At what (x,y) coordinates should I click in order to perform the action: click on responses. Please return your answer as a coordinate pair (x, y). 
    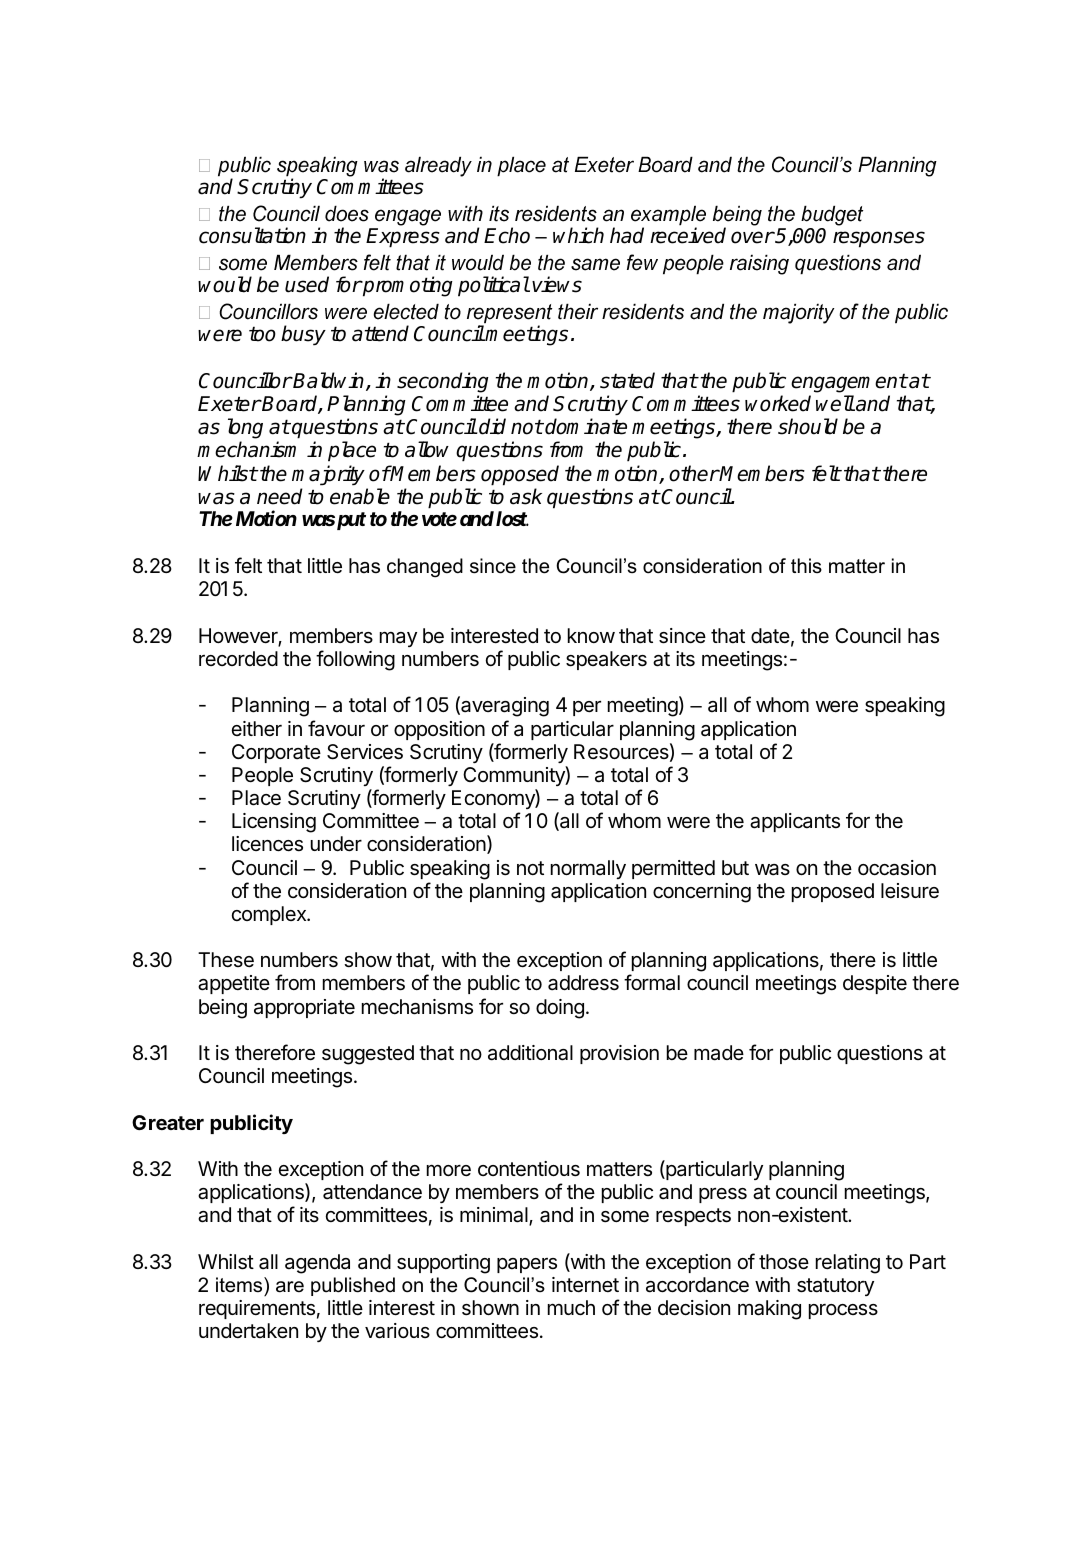
    Looking at the image, I should click on (879, 239).
